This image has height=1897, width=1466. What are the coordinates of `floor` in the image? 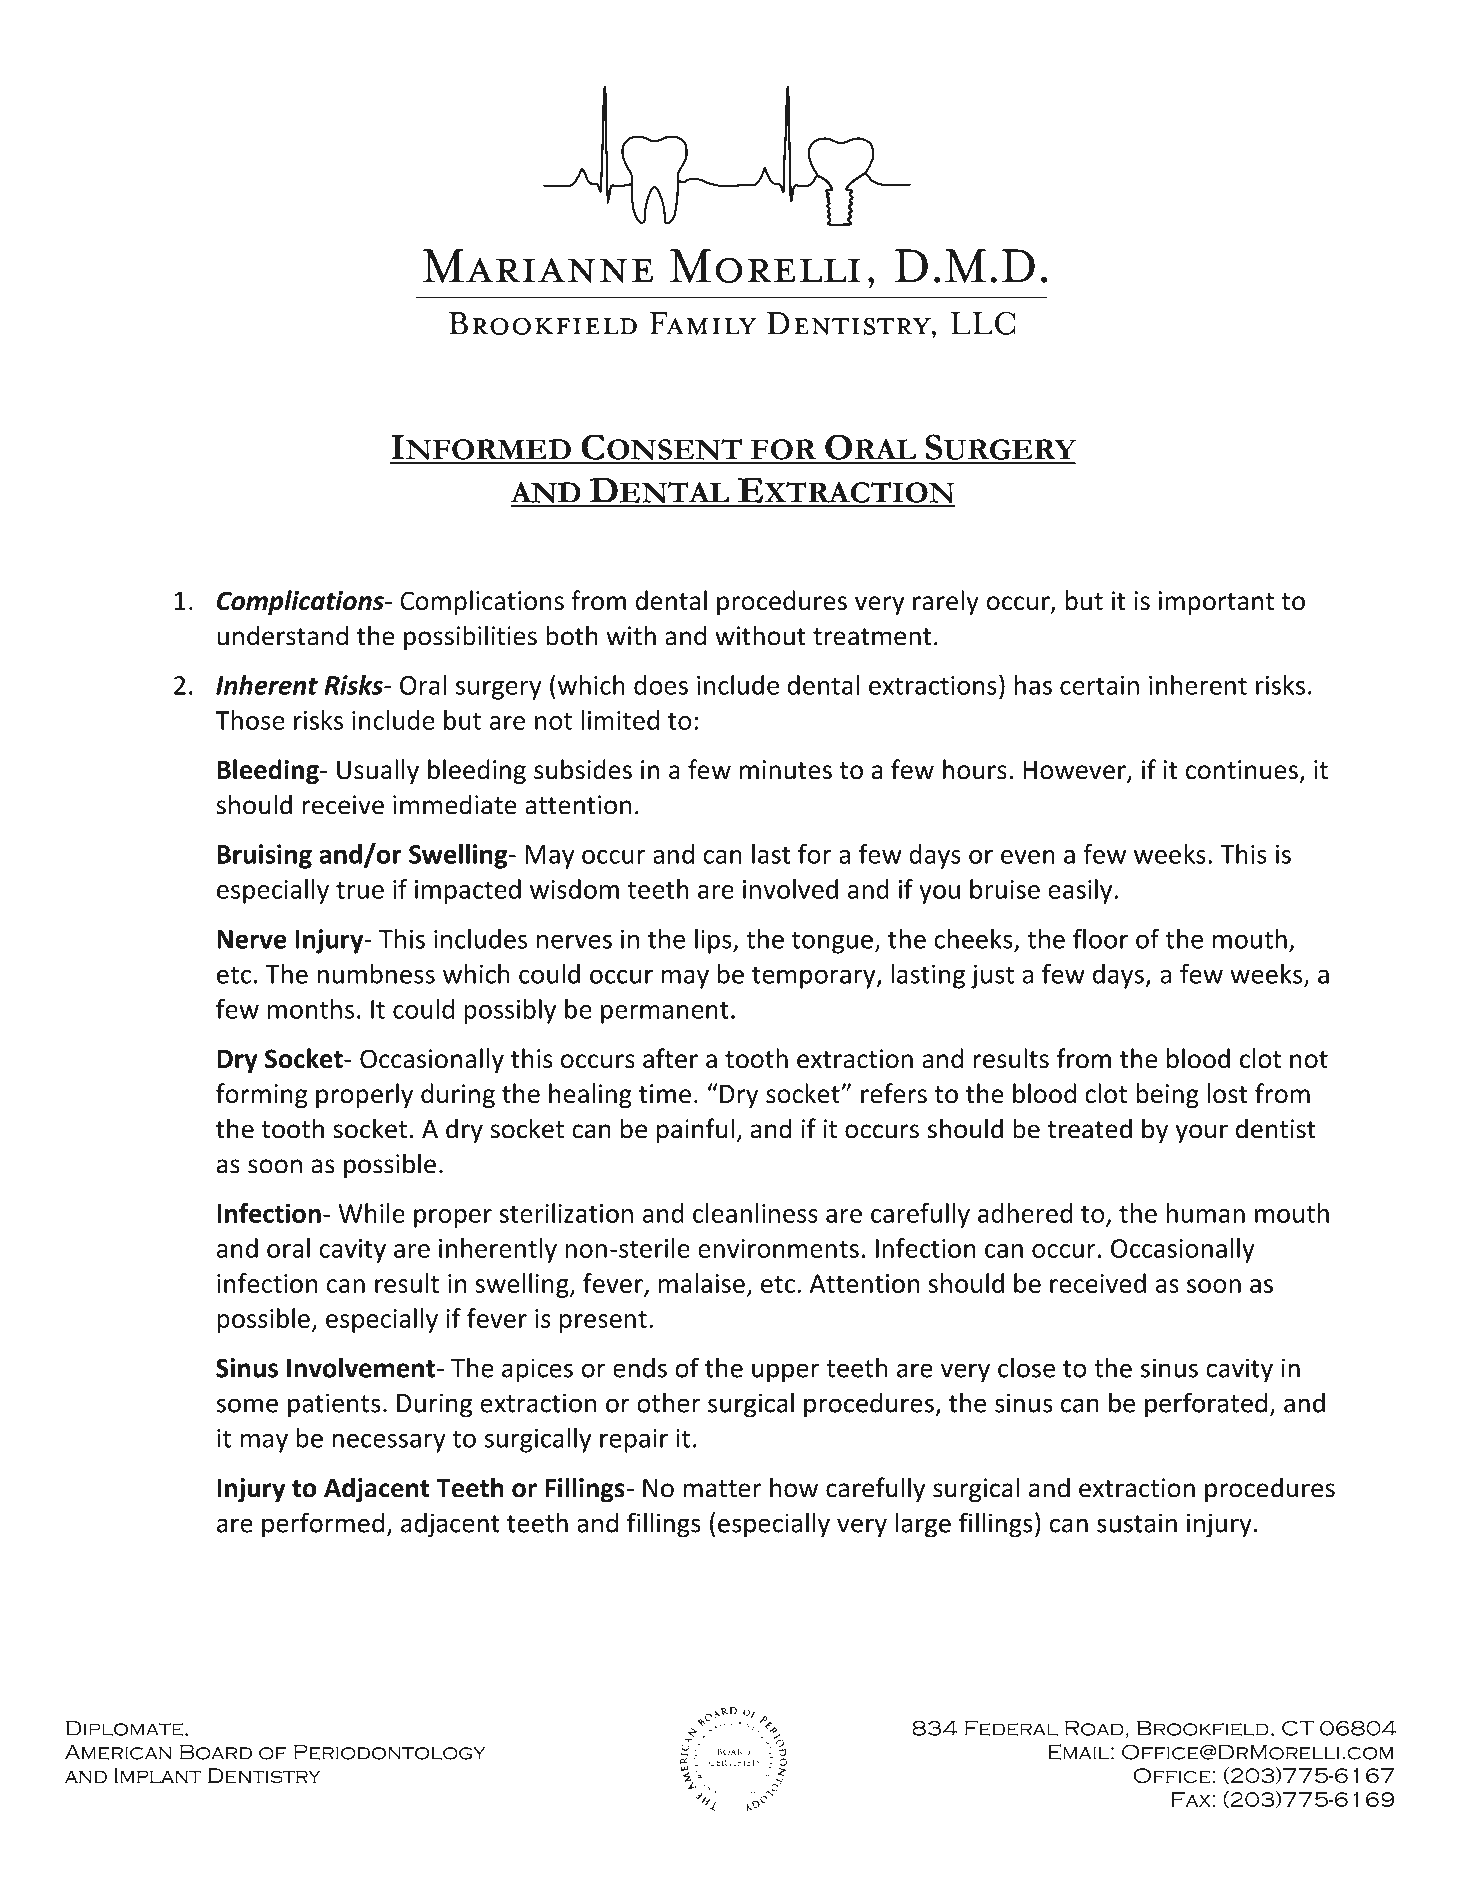 It's located at (1100, 938).
